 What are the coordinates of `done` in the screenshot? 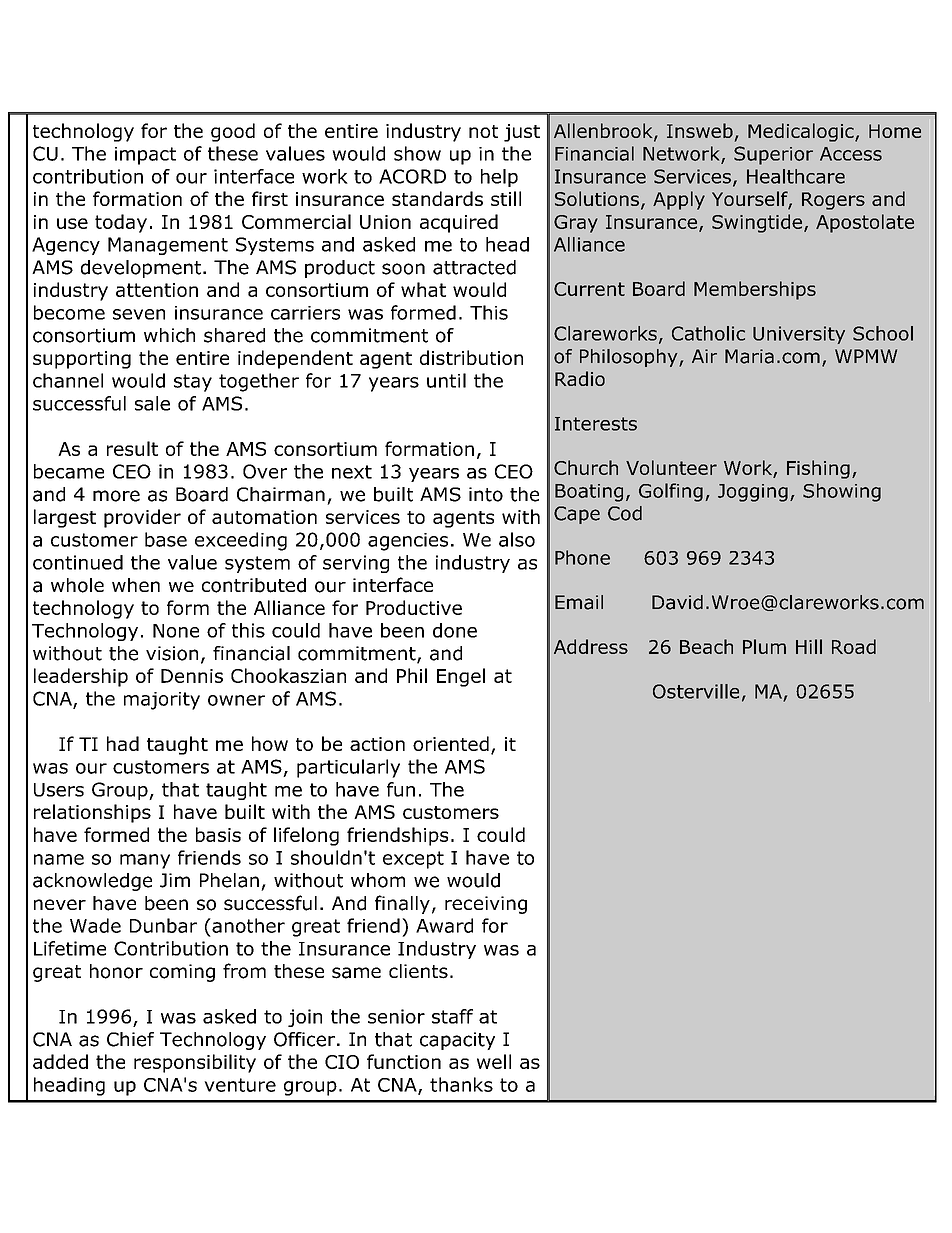 It's located at (455, 630).
